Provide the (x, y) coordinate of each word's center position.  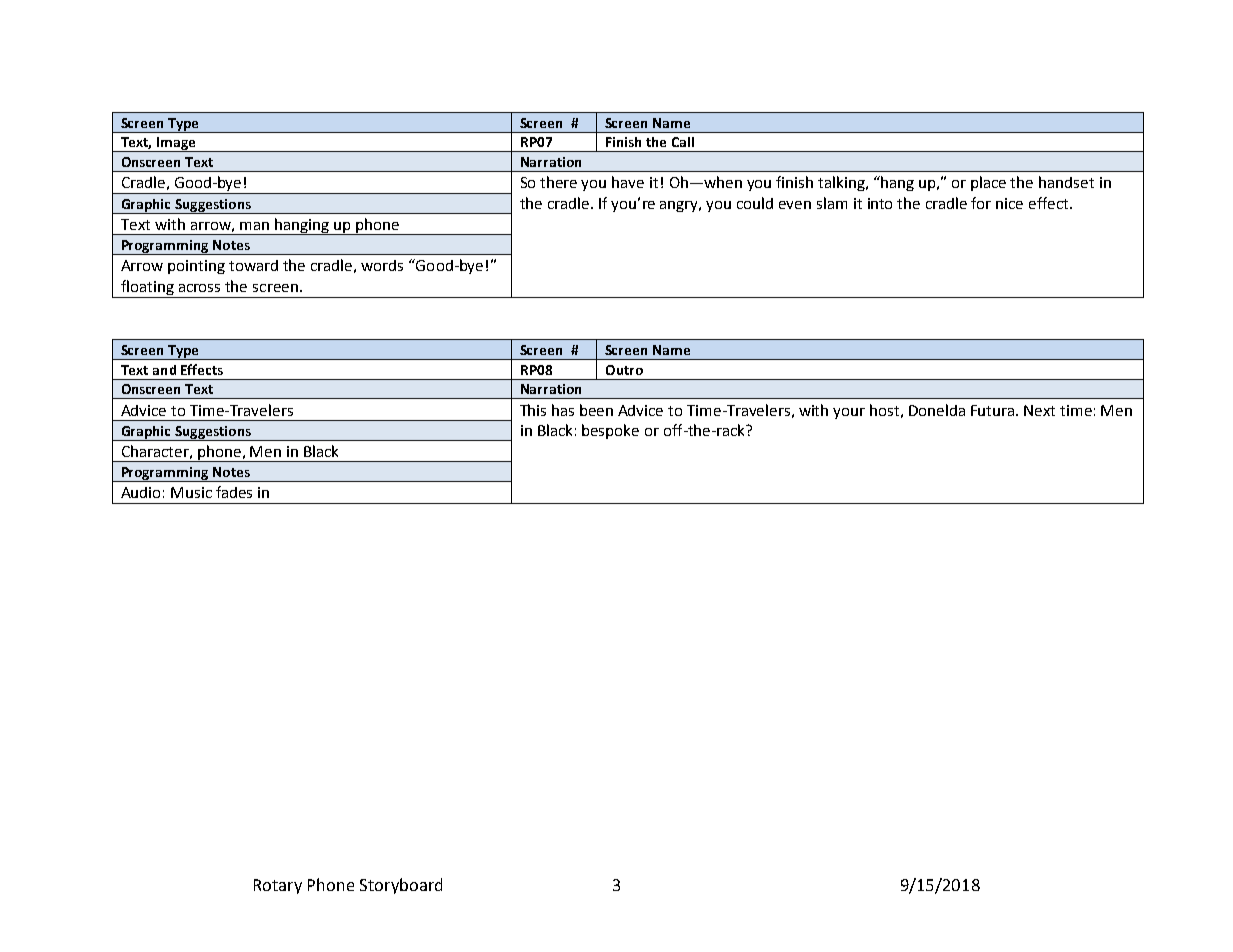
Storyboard (401, 886)
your (849, 413)
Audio (140, 492)
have (628, 182)
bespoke (610, 431)
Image (176, 144)
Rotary (278, 886)
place (988, 183)
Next (1039, 410)
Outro (624, 370)
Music (191, 492)
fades (234, 492)
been (596, 410)
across (199, 288)
